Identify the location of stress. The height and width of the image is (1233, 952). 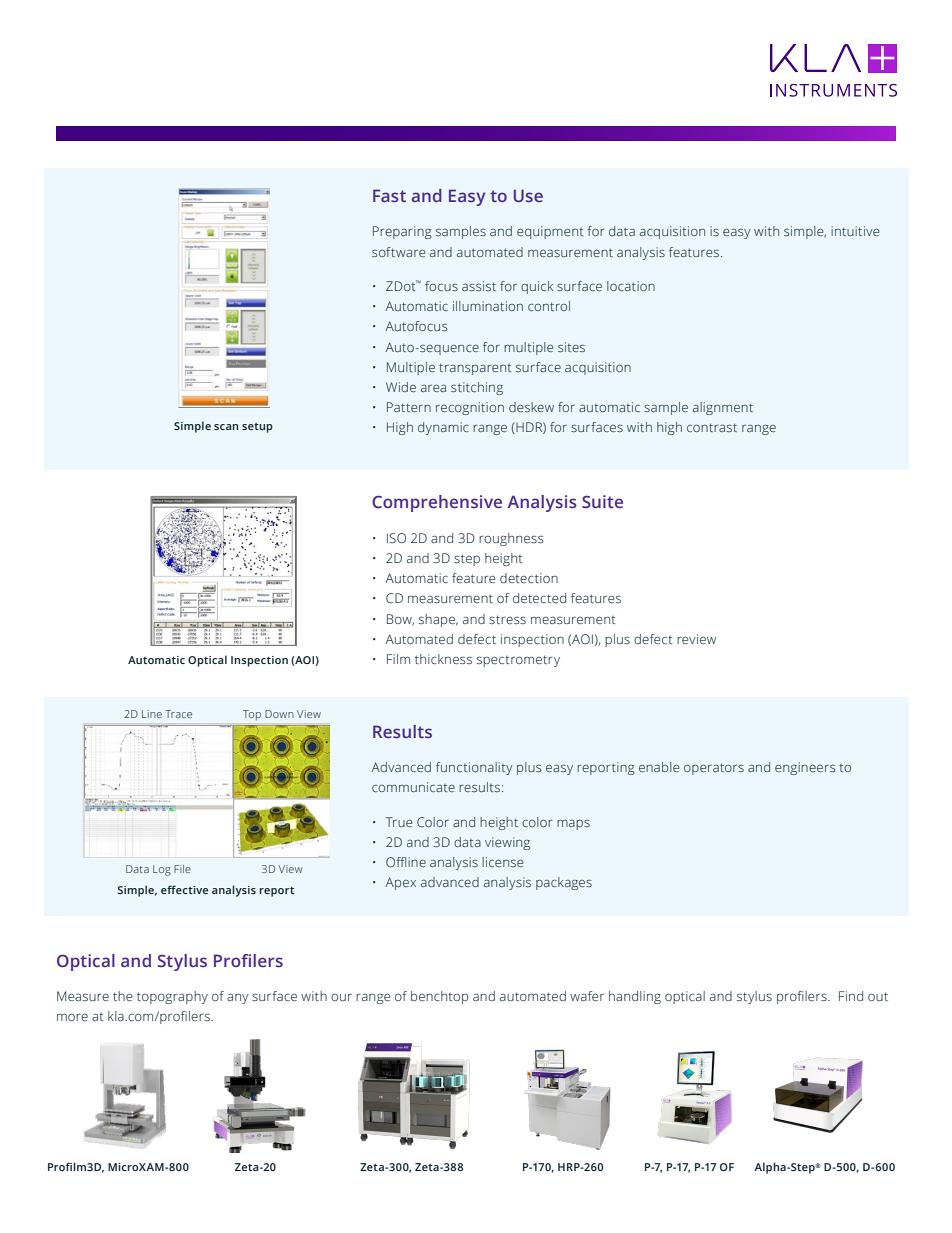
(507, 619).
